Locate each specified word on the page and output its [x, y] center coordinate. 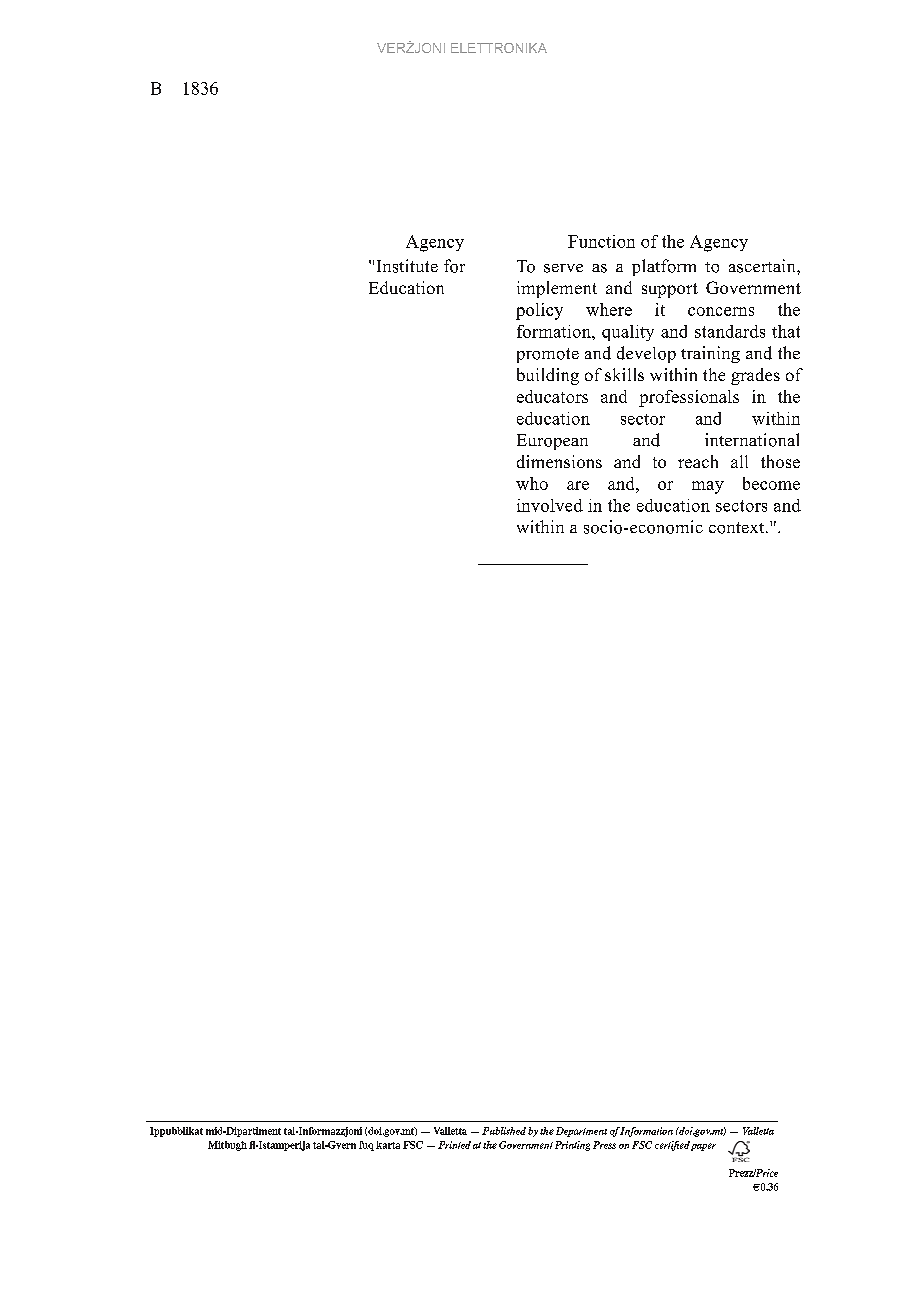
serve [563, 268]
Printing [572, 1146]
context [738, 528]
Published [504, 1131]
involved [550, 505]
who [532, 483]
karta [388, 1145]
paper [703, 1147]
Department [581, 1132]
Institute [407, 266]
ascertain [763, 266]
